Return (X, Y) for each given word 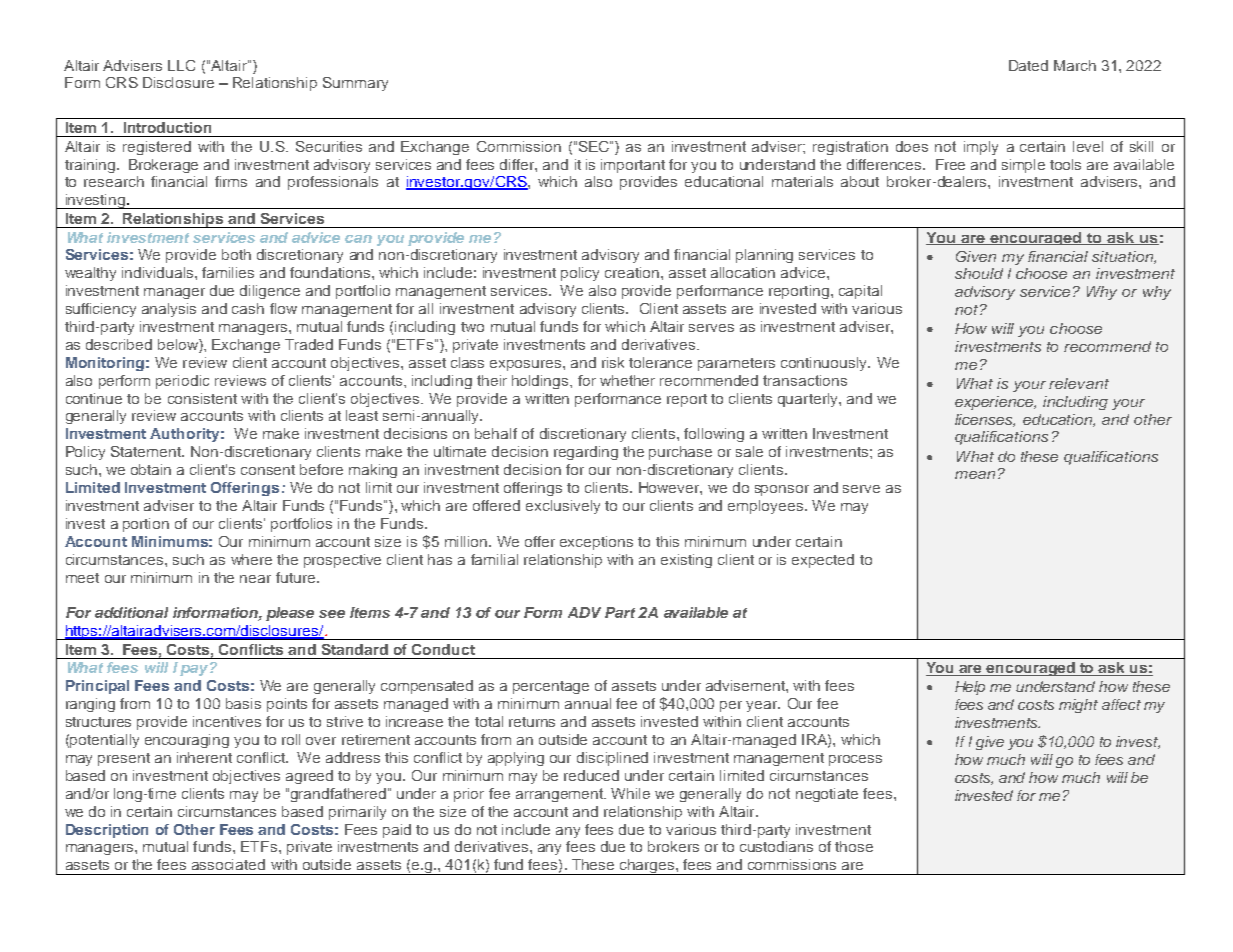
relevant (1079, 383)
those (854, 846)
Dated (1028, 65)
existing (686, 561)
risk (613, 362)
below (179, 346)
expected (823, 561)
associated (228, 864)
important (633, 166)
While (630, 793)
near (255, 579)
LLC (181, 65)
